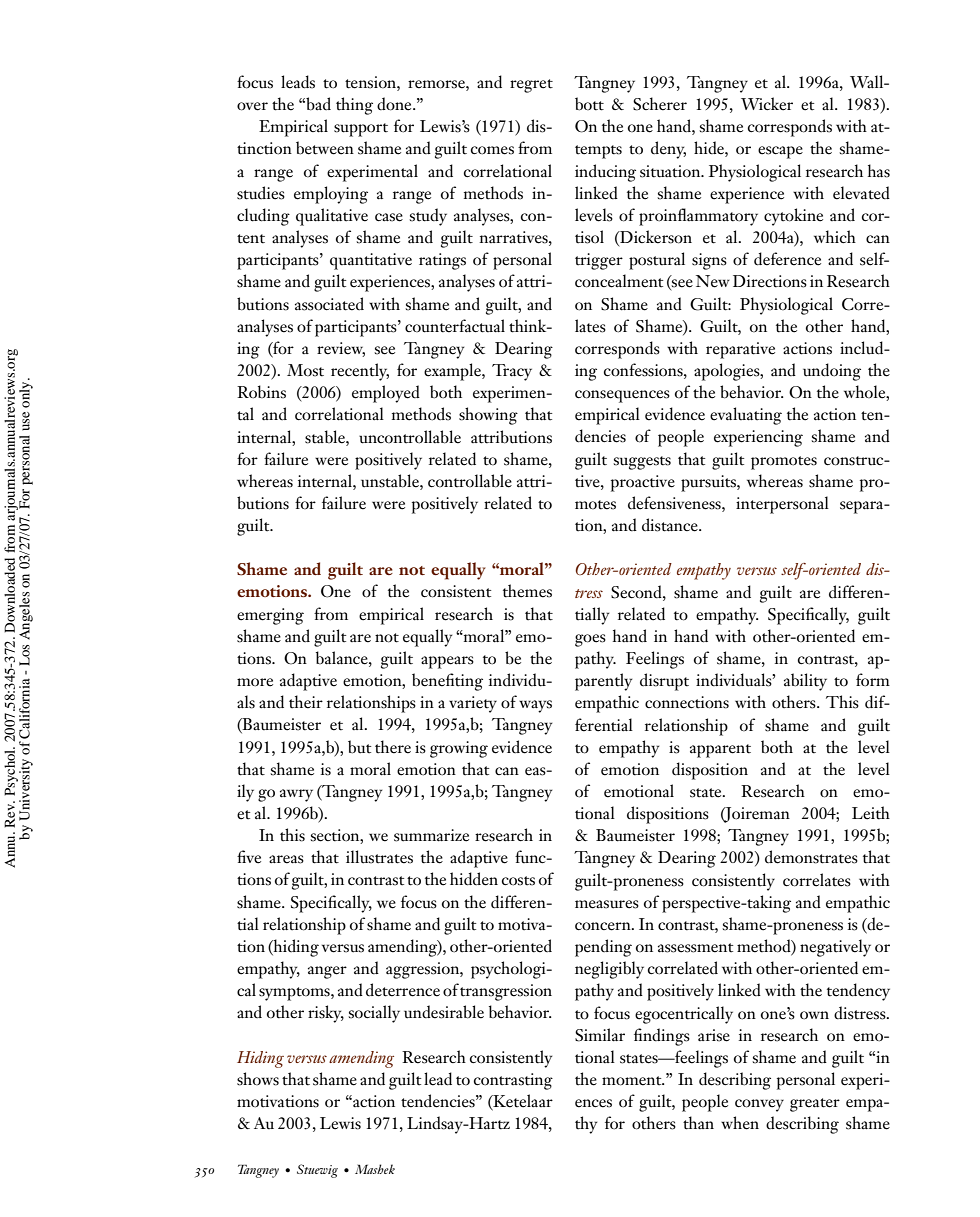 The width and height of the document is (980, 1217). I want to click on thing, so click(354, 106).
